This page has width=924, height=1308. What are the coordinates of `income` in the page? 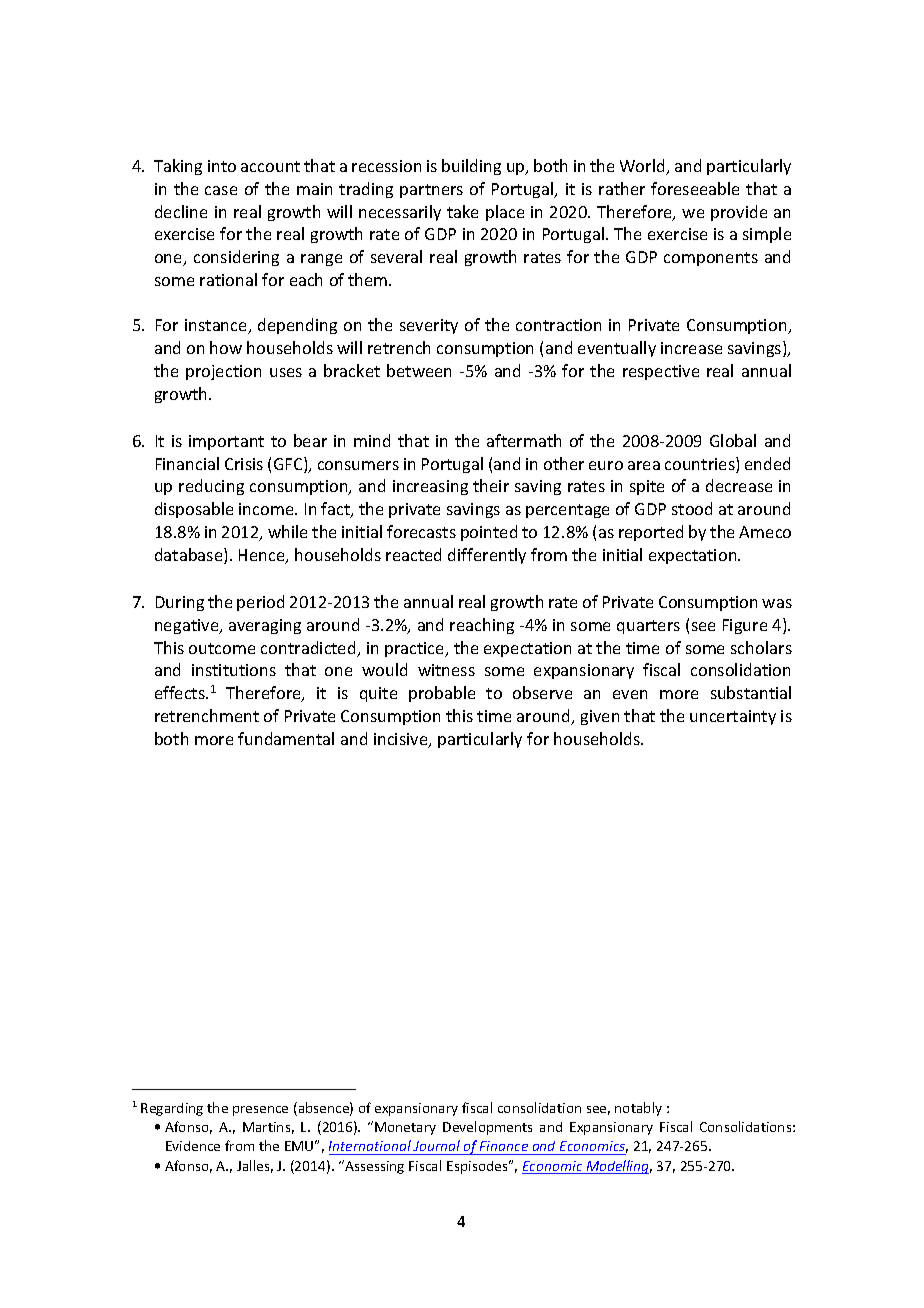 It's located at (267, 509).
